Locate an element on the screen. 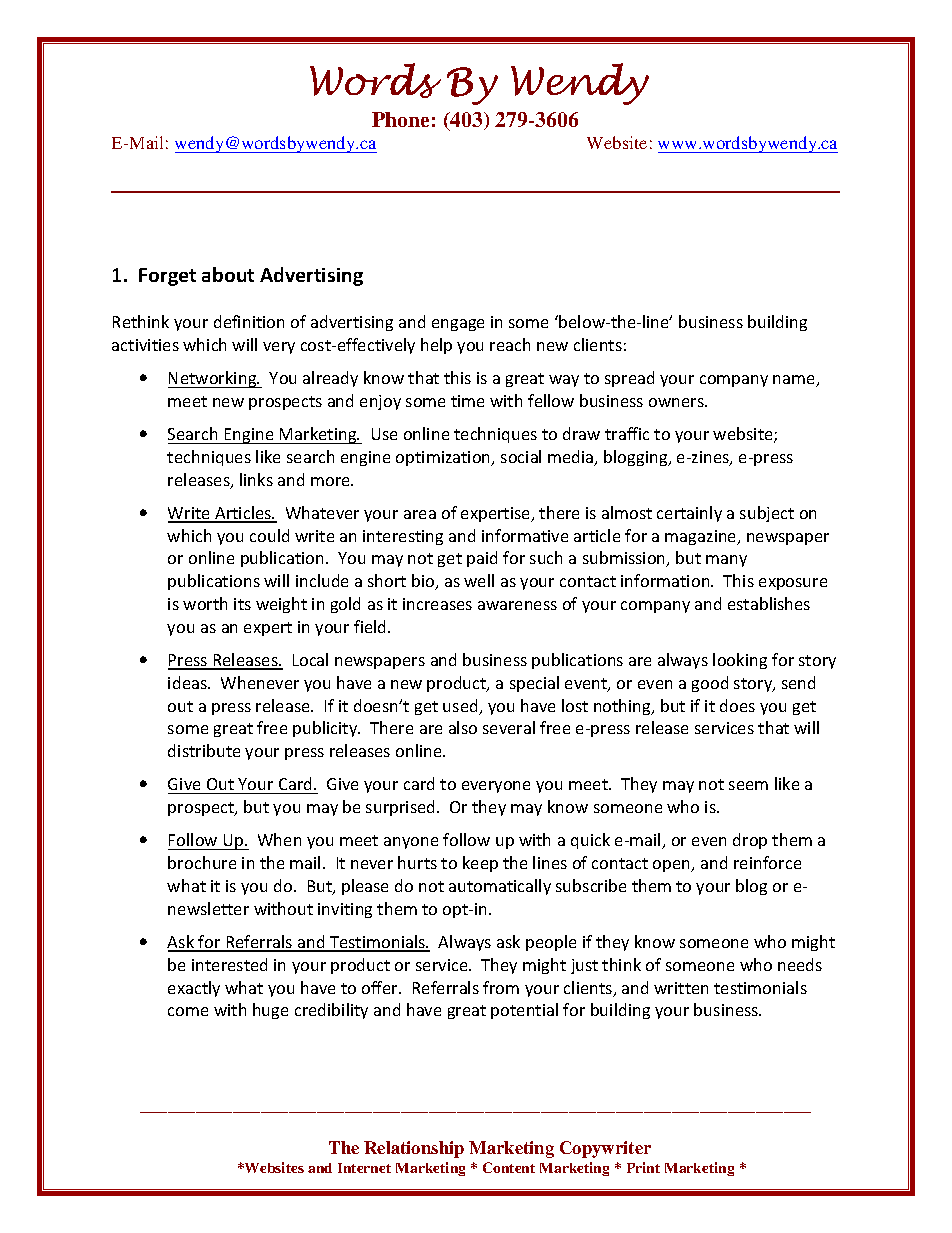 Image resolution: width=952 pixels, height=1233 pixels. engage is located at coordinates (458, 325).
